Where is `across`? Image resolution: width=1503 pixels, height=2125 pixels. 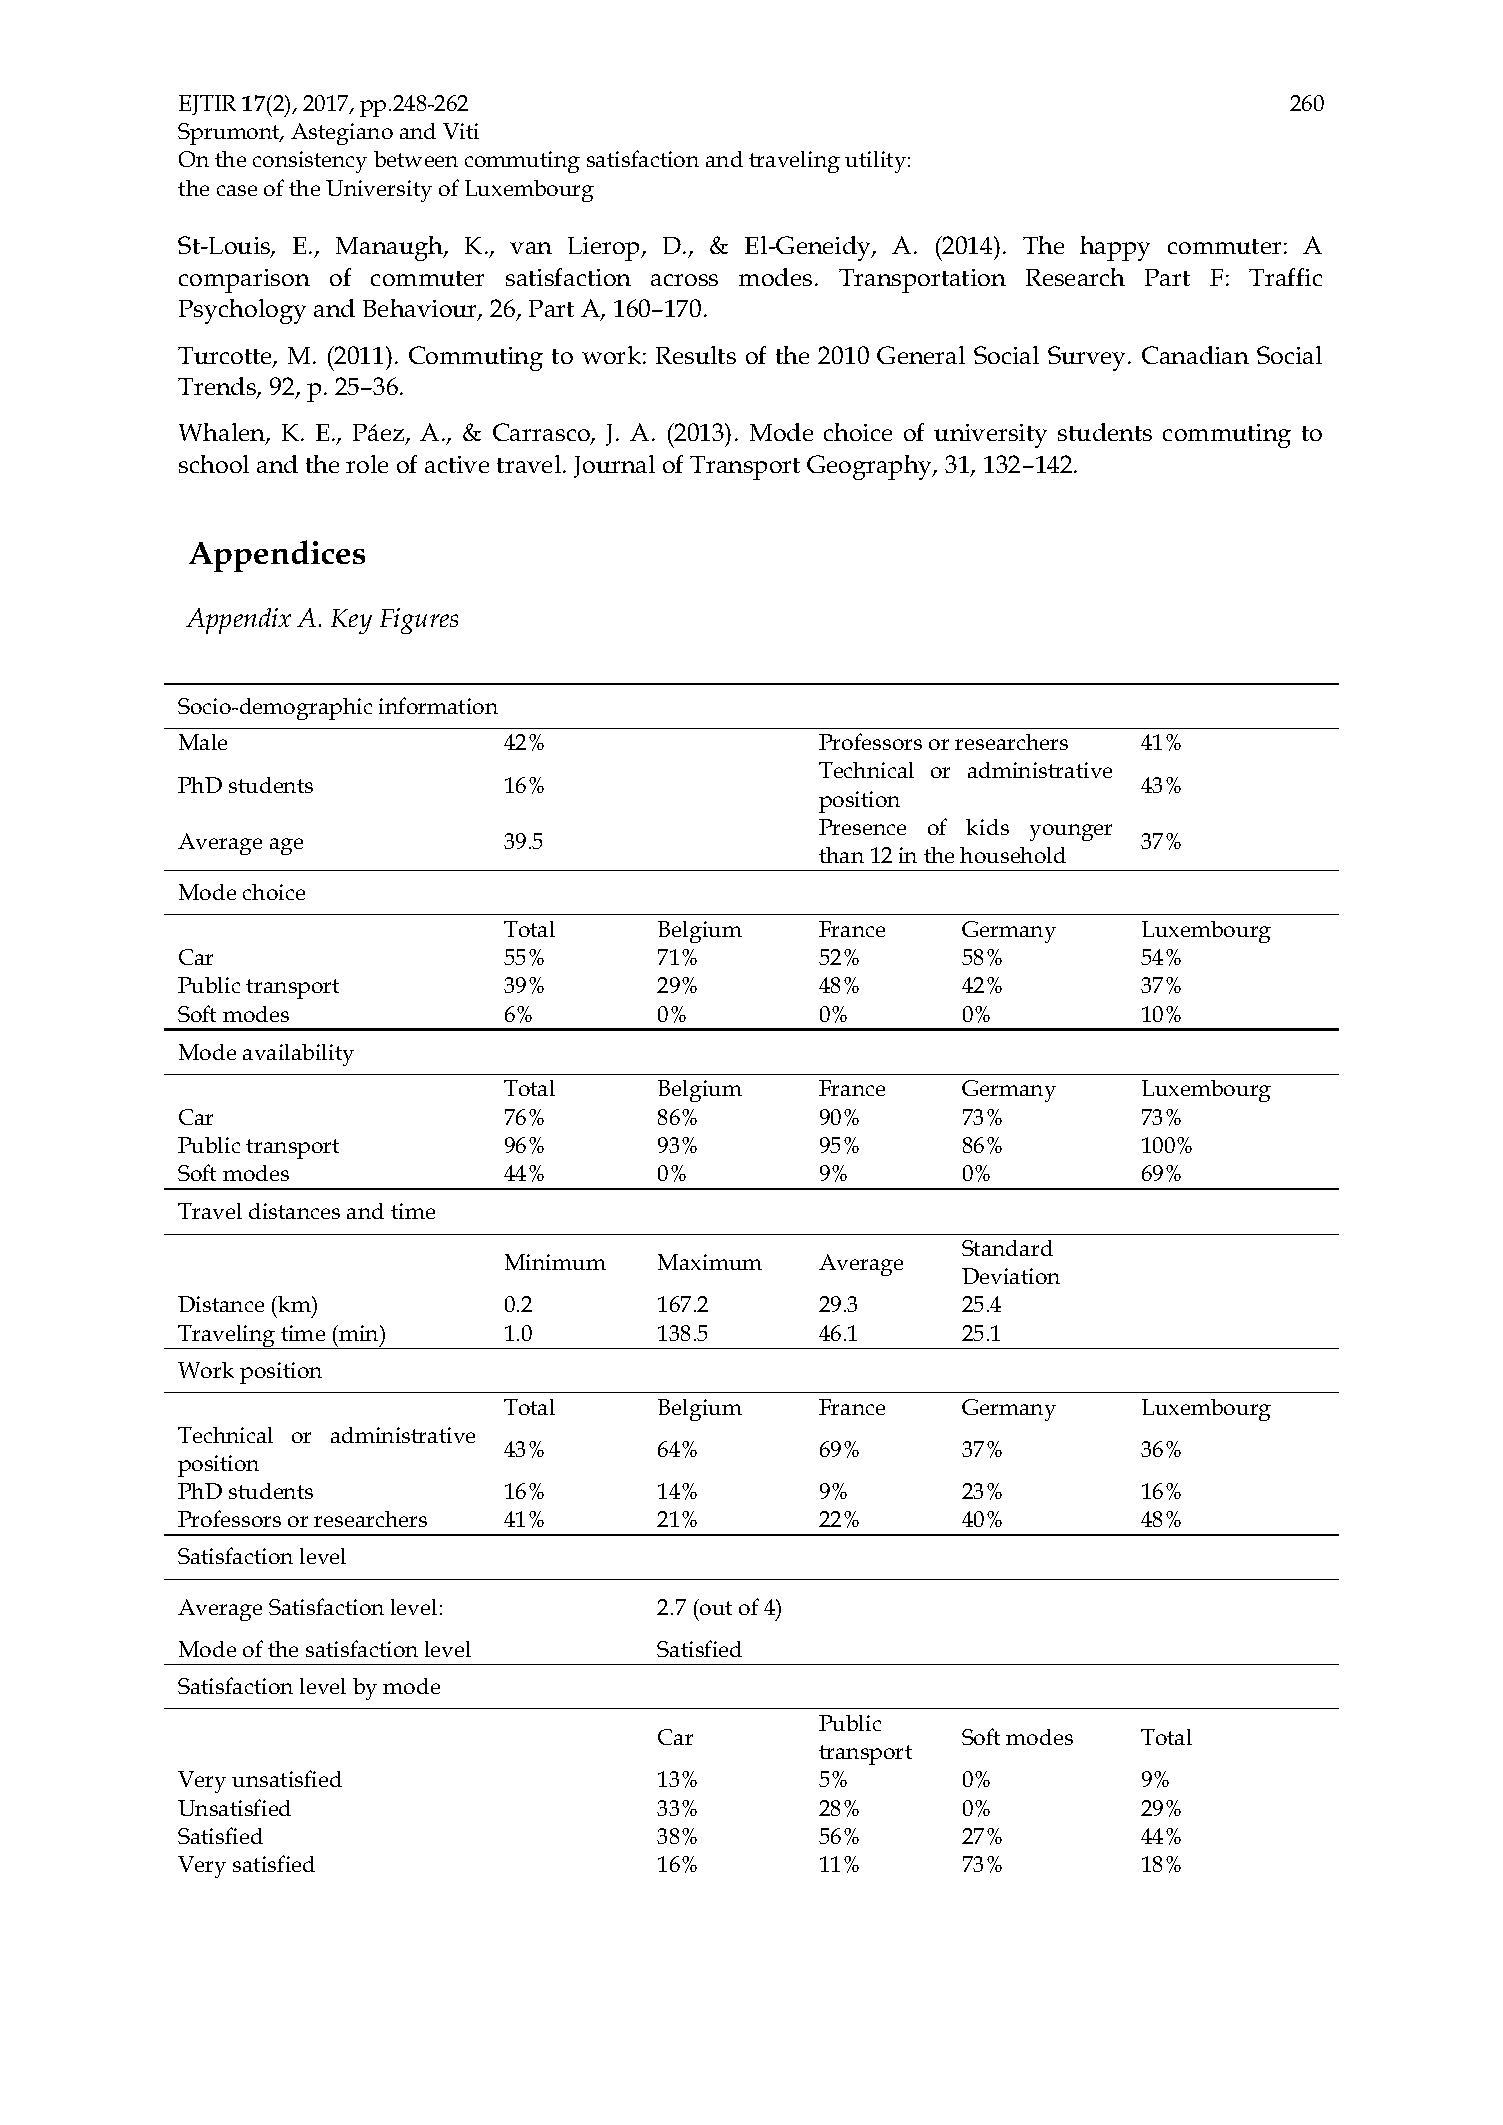 across is located at coordinates (684, 280).
